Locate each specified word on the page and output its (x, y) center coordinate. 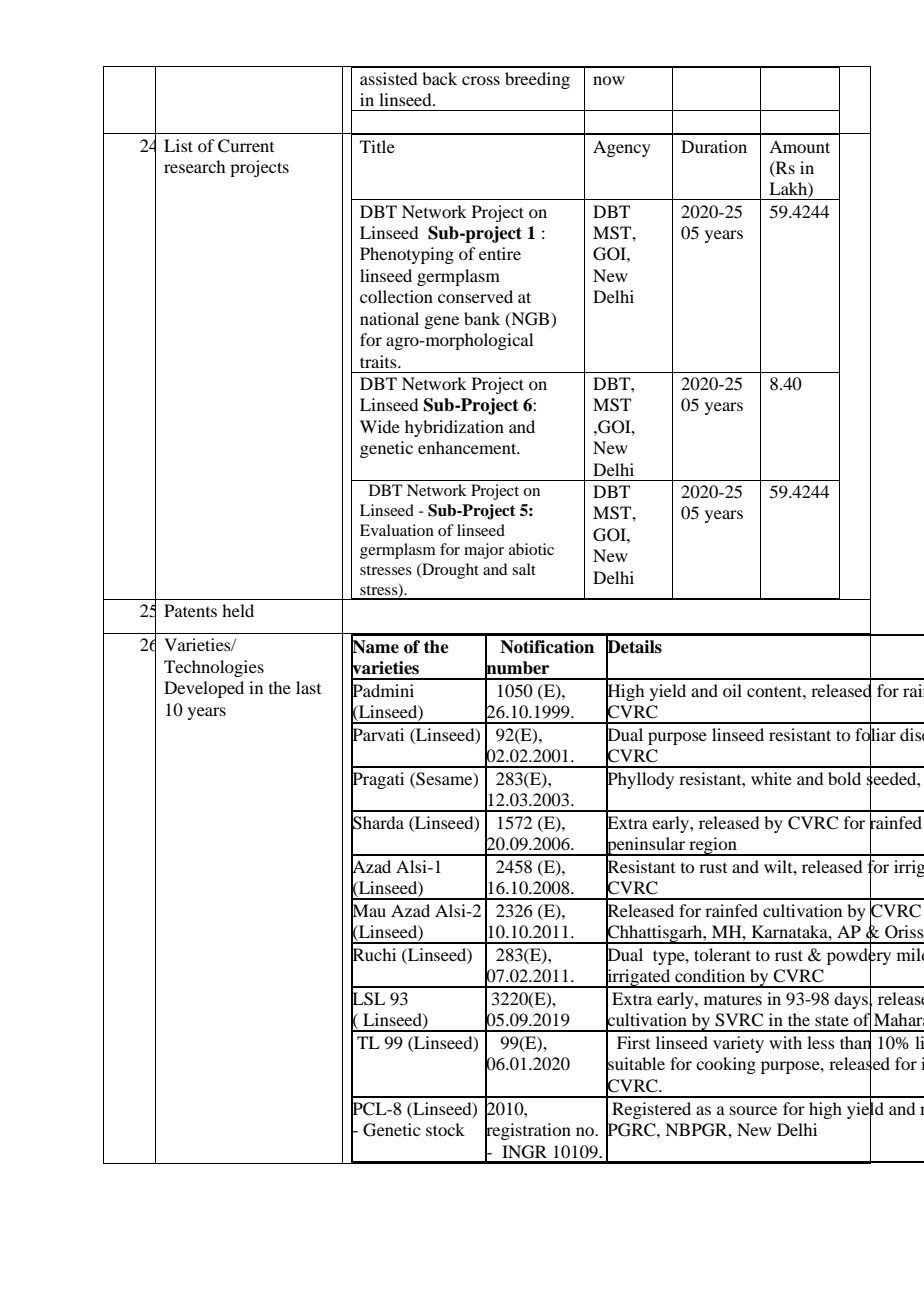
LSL (368, 999)
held (238, 610)
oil (732, 690)
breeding (537, 80)
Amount (799, 146)
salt (524, 569)
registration (528, 1132)
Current (246, 146)
